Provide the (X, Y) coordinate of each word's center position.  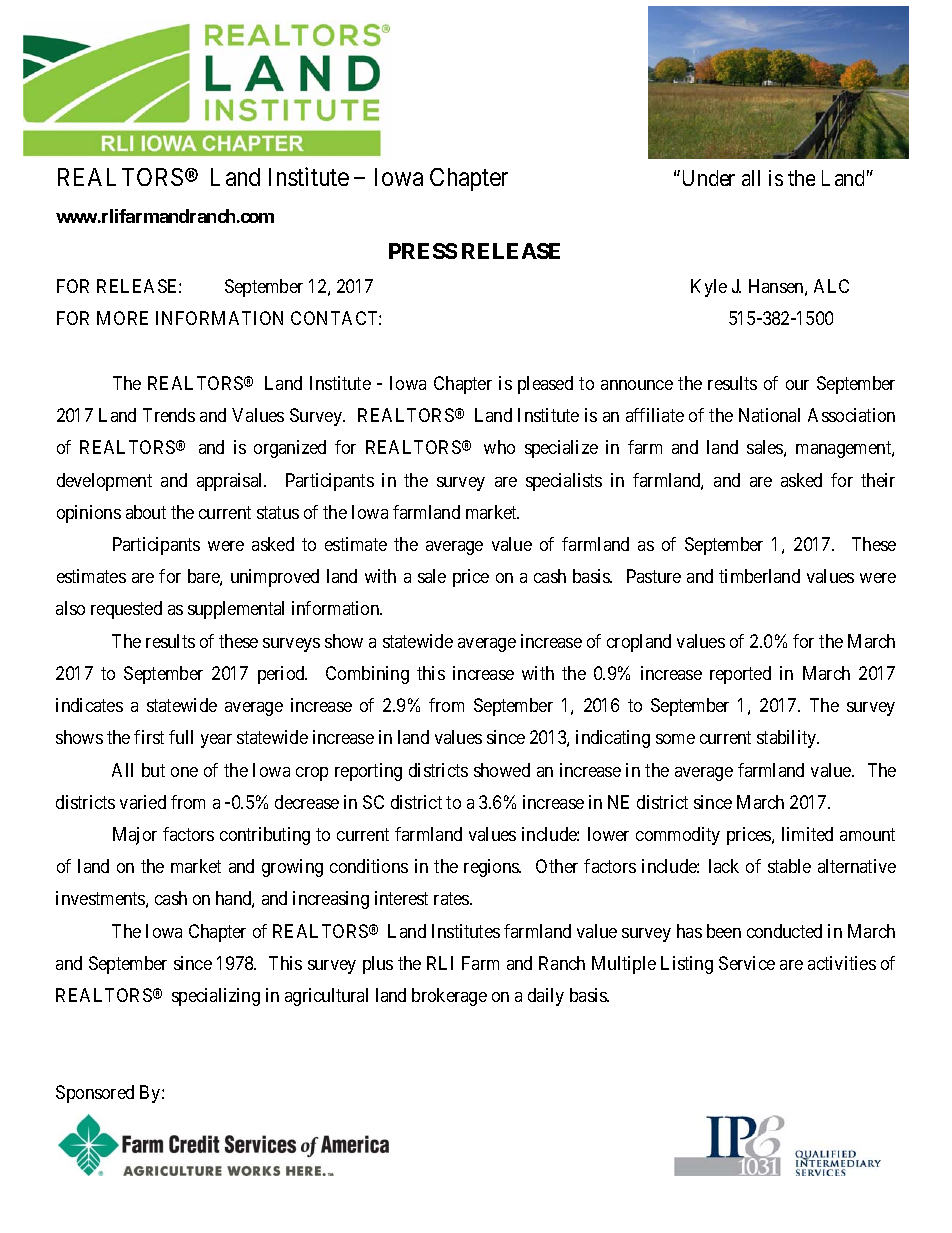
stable (789, 866)
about (146, 512)
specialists (564, 482)
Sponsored (95, 1094)
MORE (122, 318)
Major (135, 836)
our (797, 385)
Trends (169, 415)
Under (709, 178)
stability (788, 739)
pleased (545, 385)
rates (452, 899)
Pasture (654, 576)
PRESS (423, 251)
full (181, 737)
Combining (367, 675)
